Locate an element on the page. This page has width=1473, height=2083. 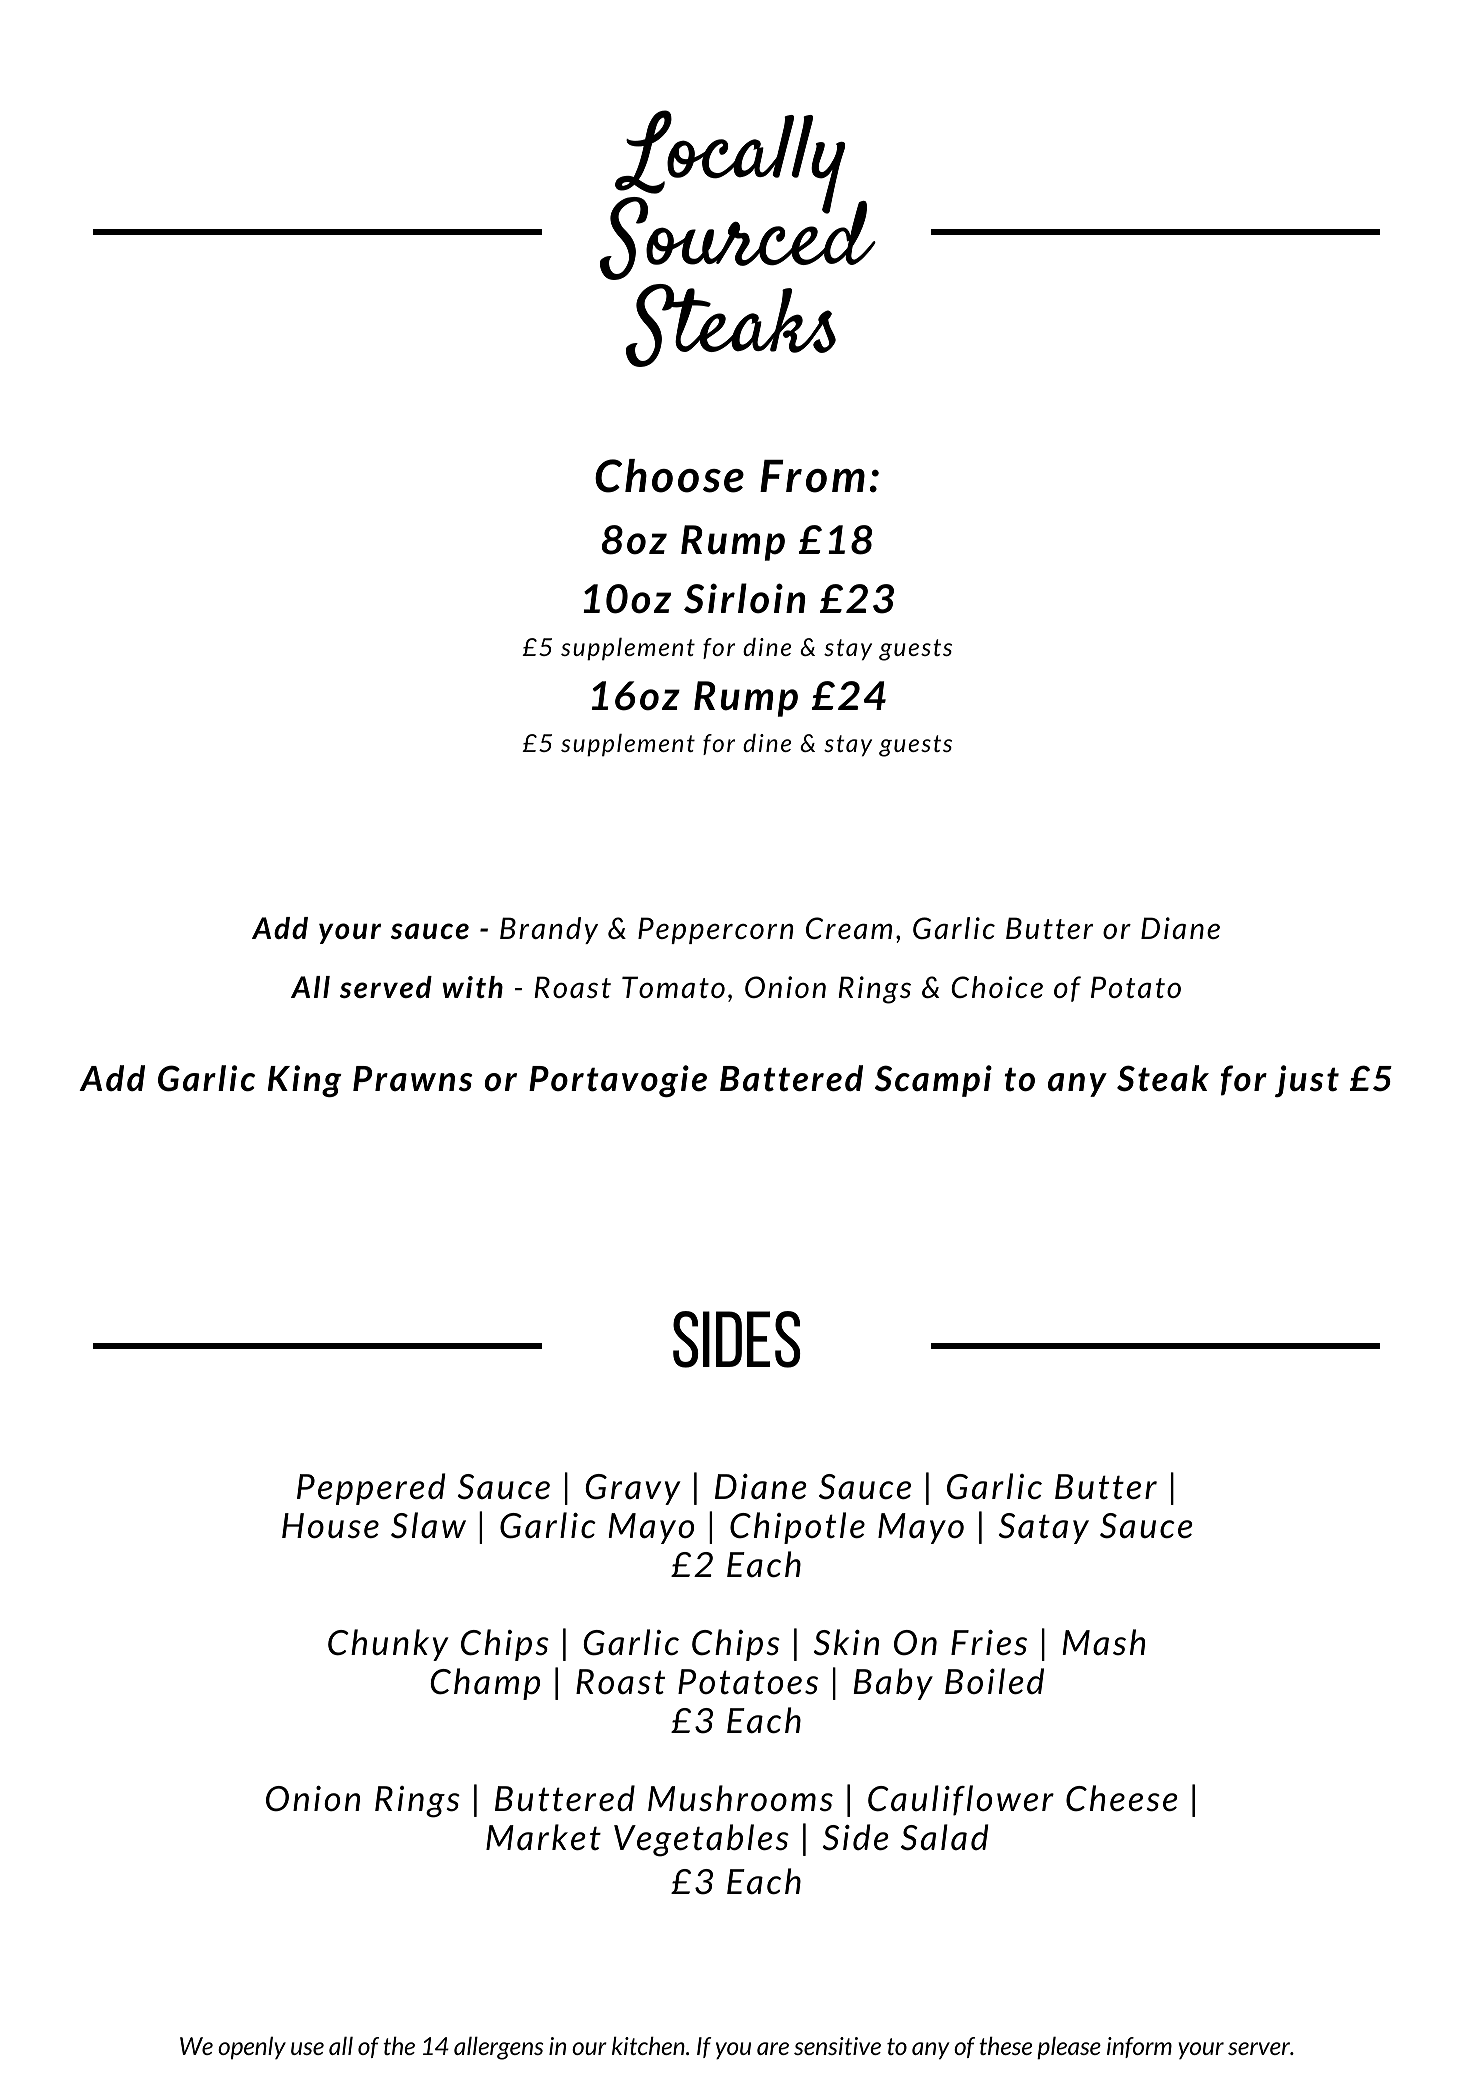
Peppered is located at coordinates (371, 1489).
